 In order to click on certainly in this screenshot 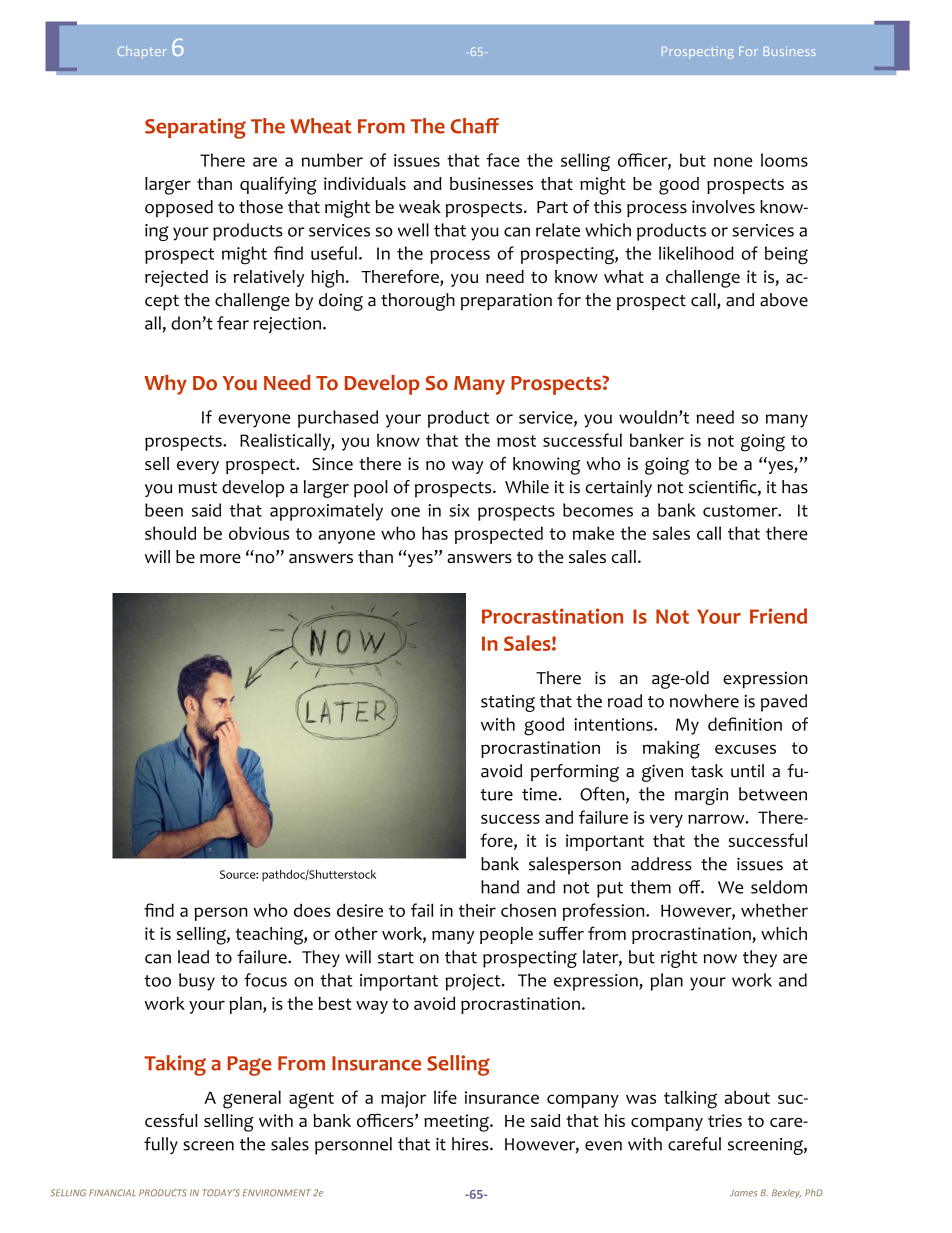, I will do `click(618, 488)`.
